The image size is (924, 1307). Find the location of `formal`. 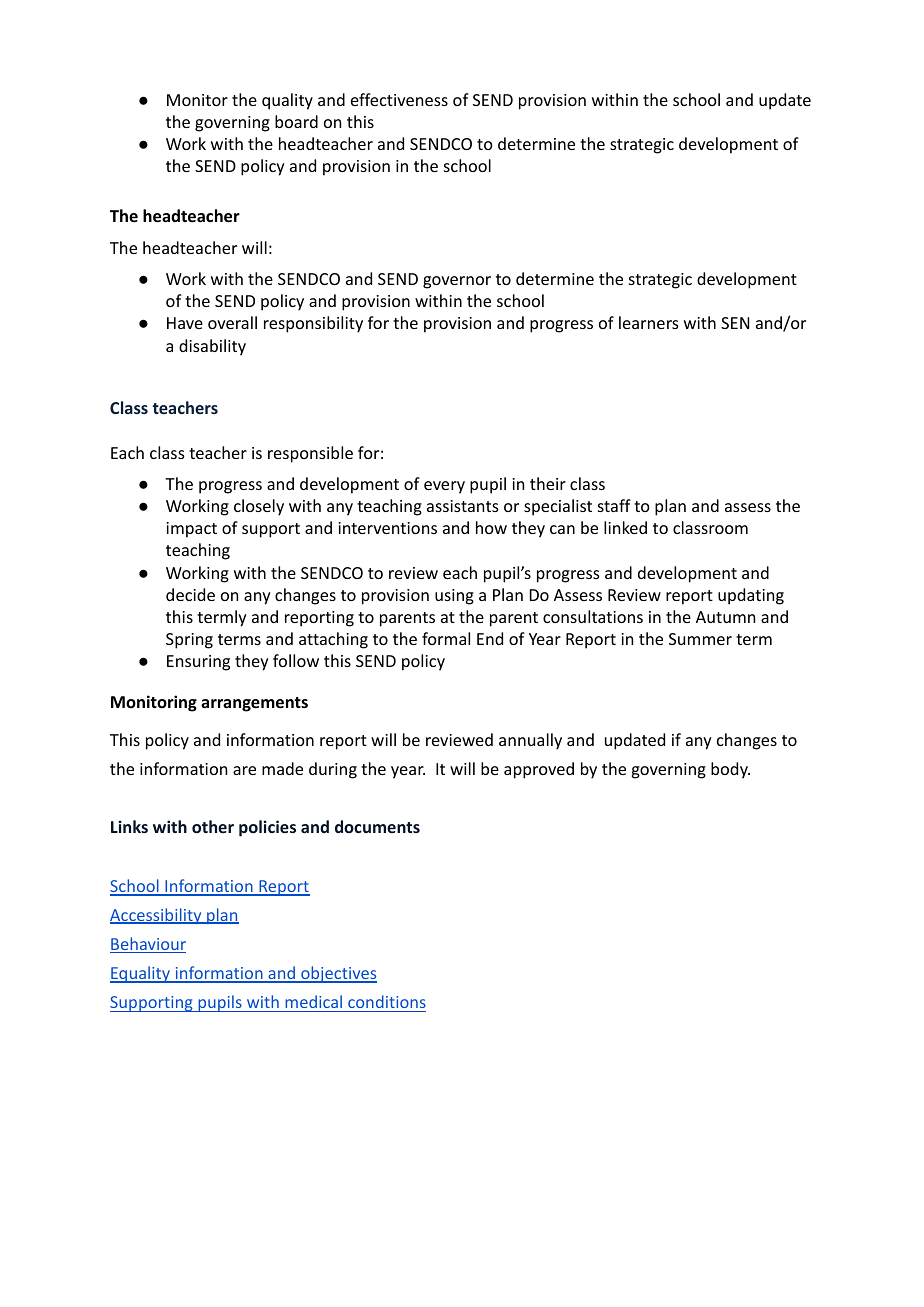

formal is located at coordinates (446, 638).
